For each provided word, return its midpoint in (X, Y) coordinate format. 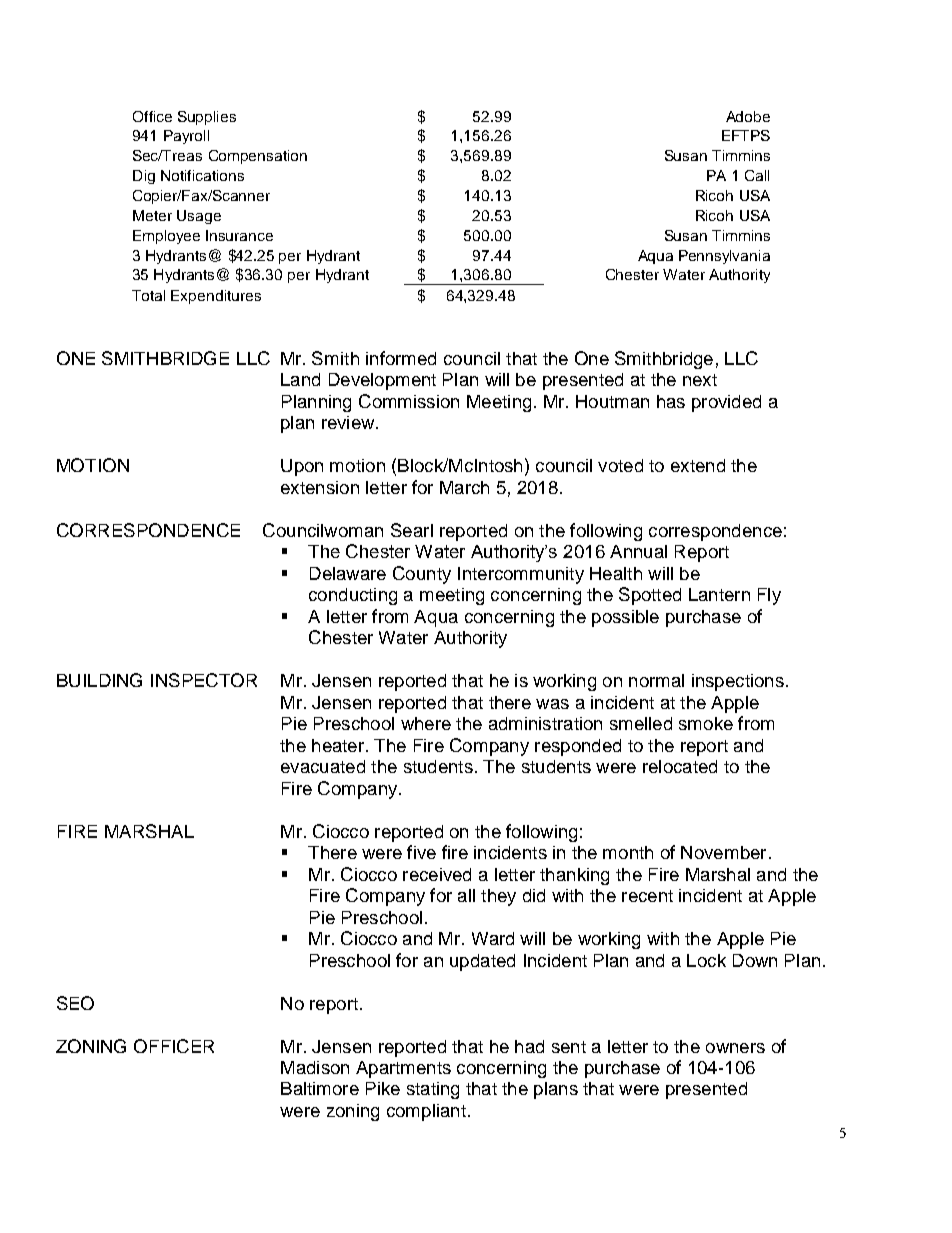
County (422, 575)
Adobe (748, 116)
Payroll (186, 137)
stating (433, 1090)
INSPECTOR (204, 680)
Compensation (258, 157)
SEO (75, 1003)
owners (735, 1048)
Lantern (719, 594)
